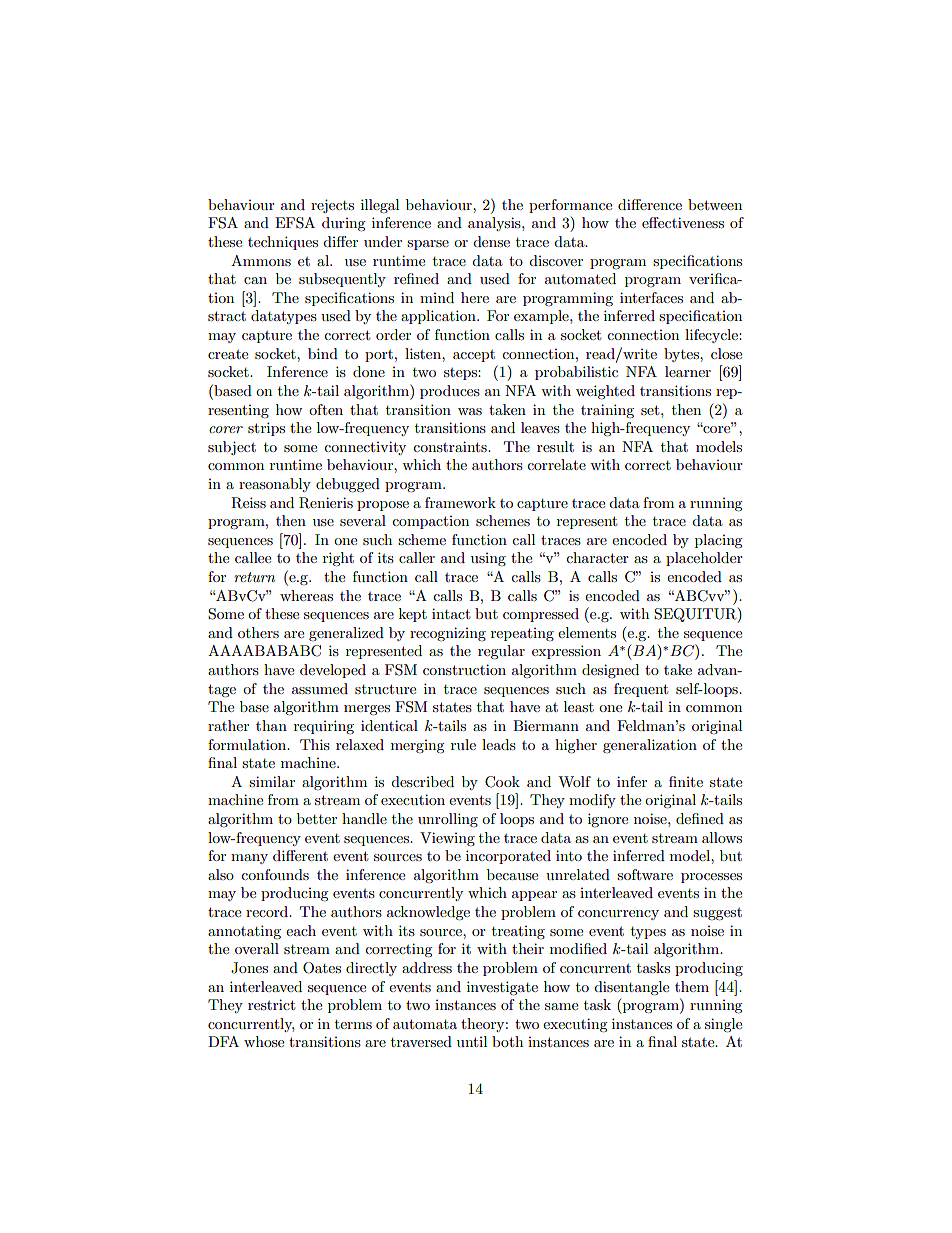 The height and width of the screenshot is (1233, 952). What do you see at coordinates (470, 411) in the screenshot?
I see `was` at bounding box center [470, 411].
